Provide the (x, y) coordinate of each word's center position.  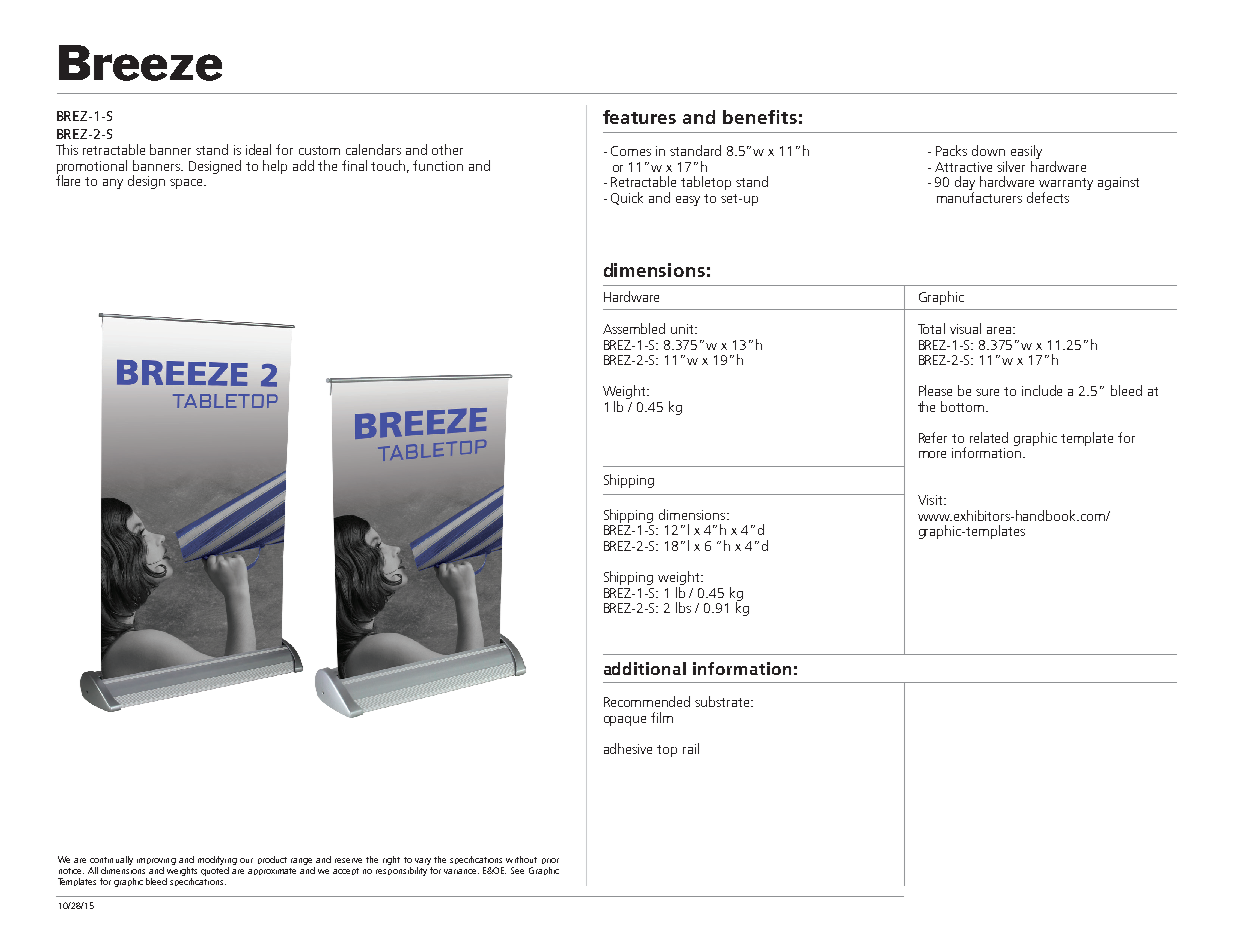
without (521, 859)
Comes (631, 151)
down (988, 150)
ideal (258, 149)
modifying (217, 862)
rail (691, 748)
